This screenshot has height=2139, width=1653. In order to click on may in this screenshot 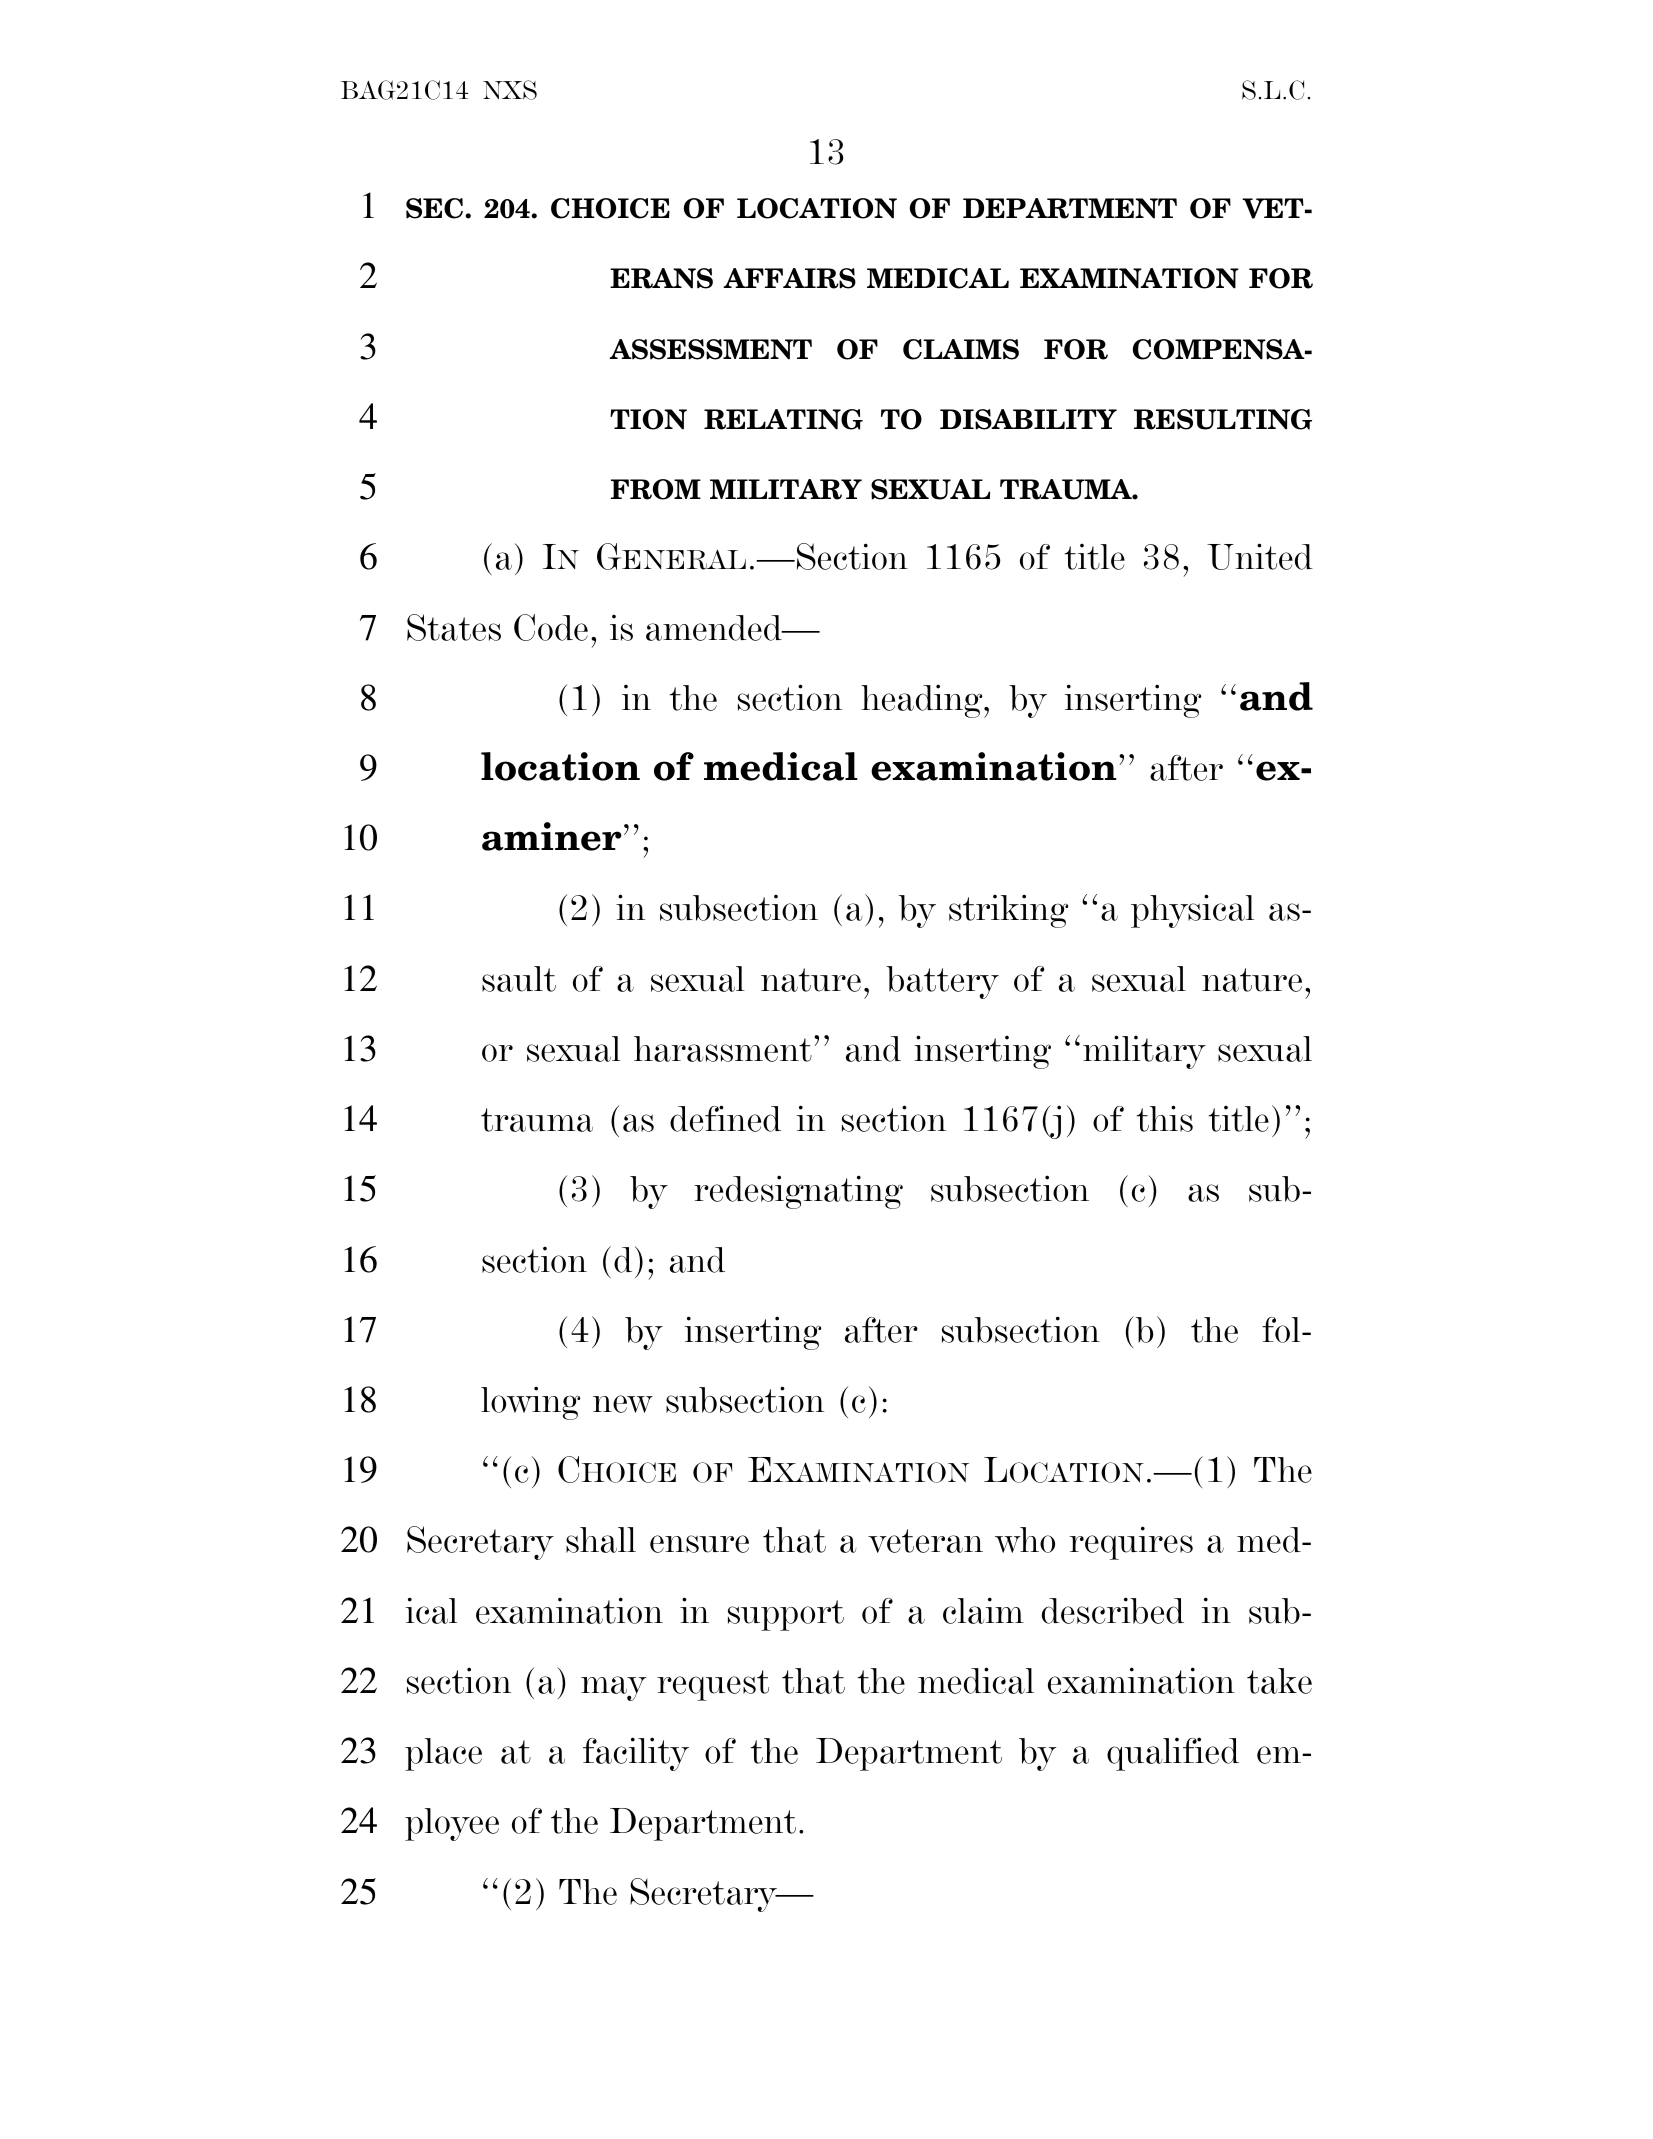, I will do `click(613, 1688)`.
